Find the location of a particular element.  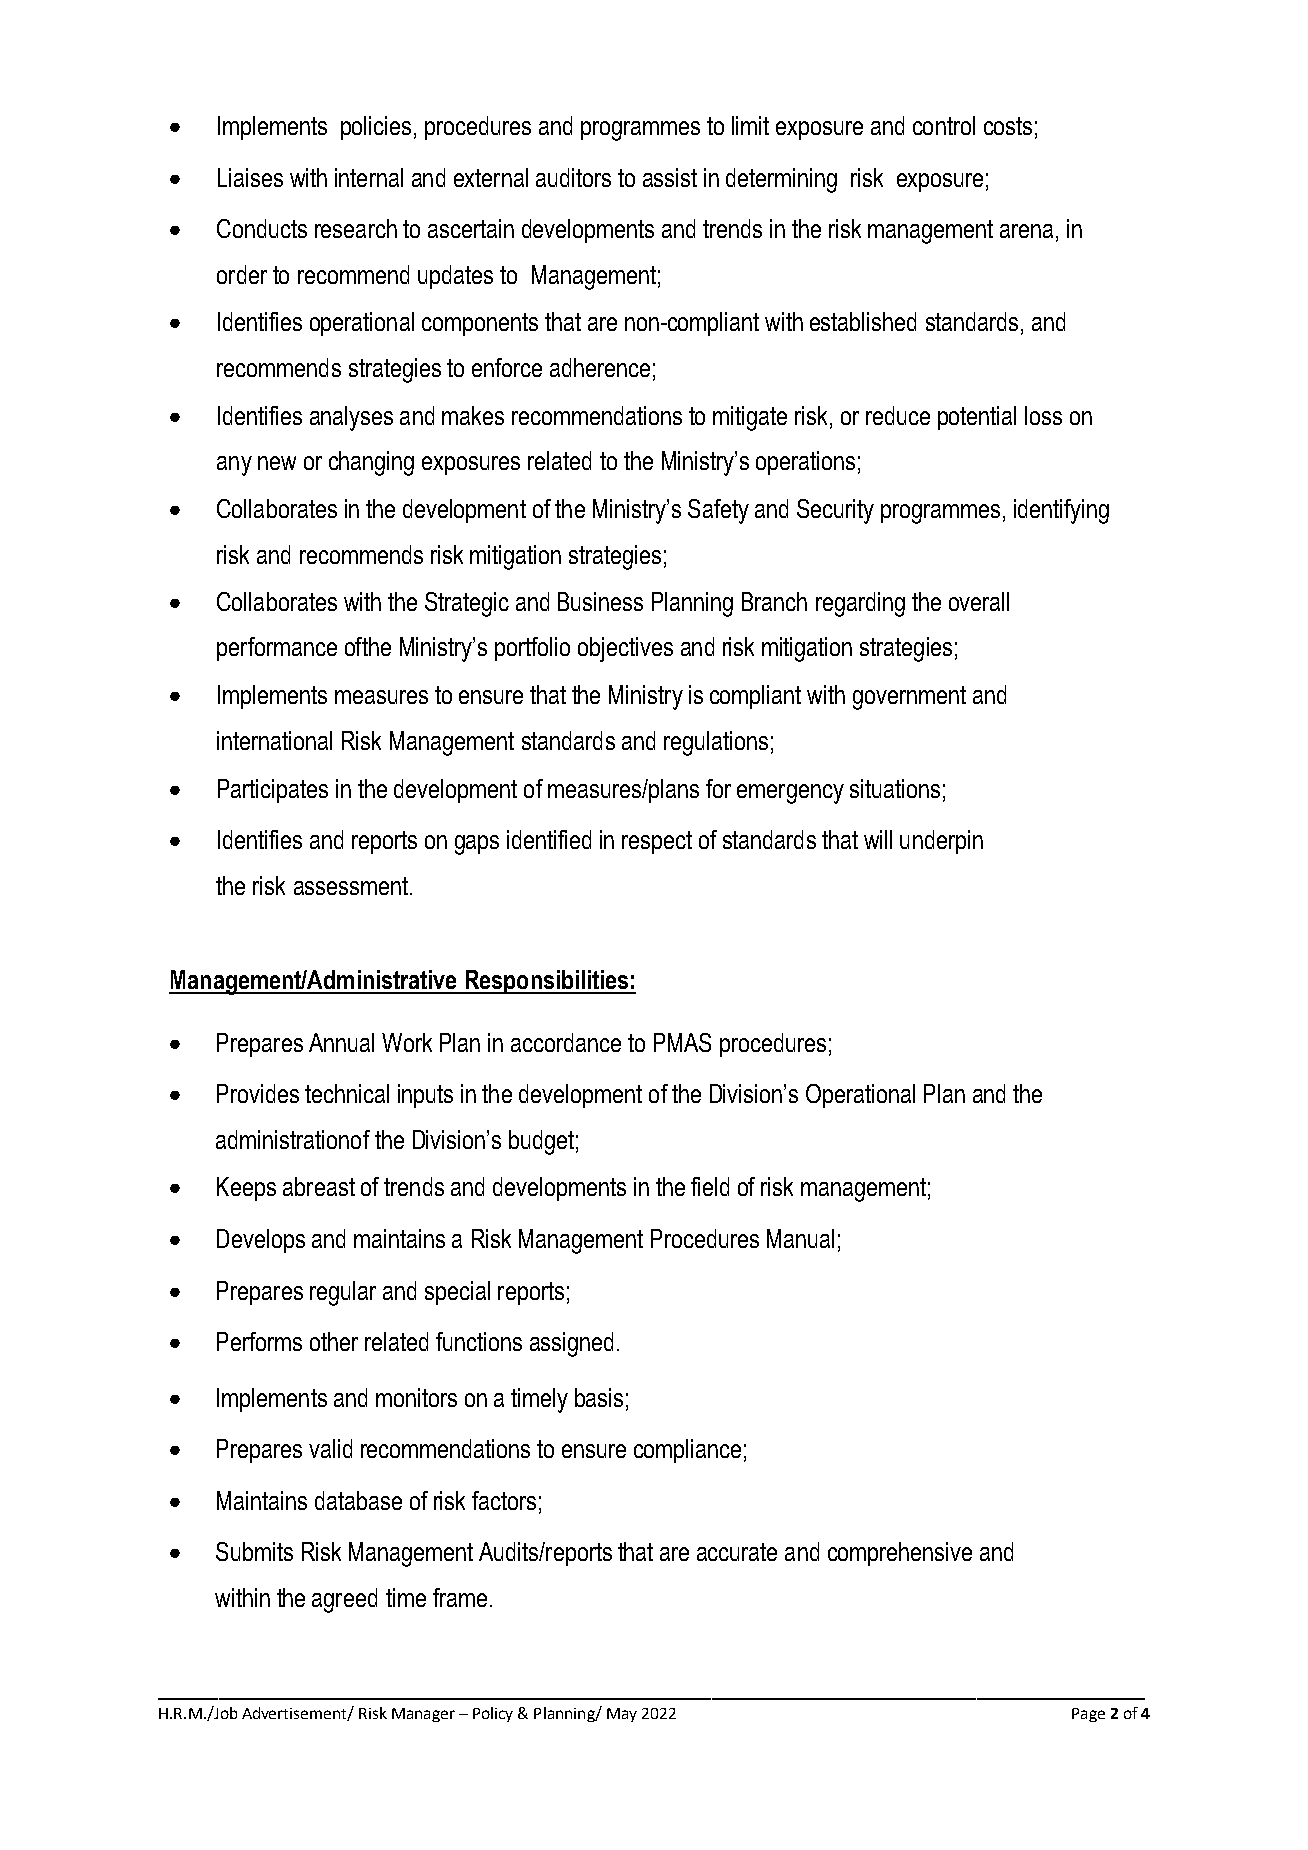

control is located at coordinates (944, 125).
